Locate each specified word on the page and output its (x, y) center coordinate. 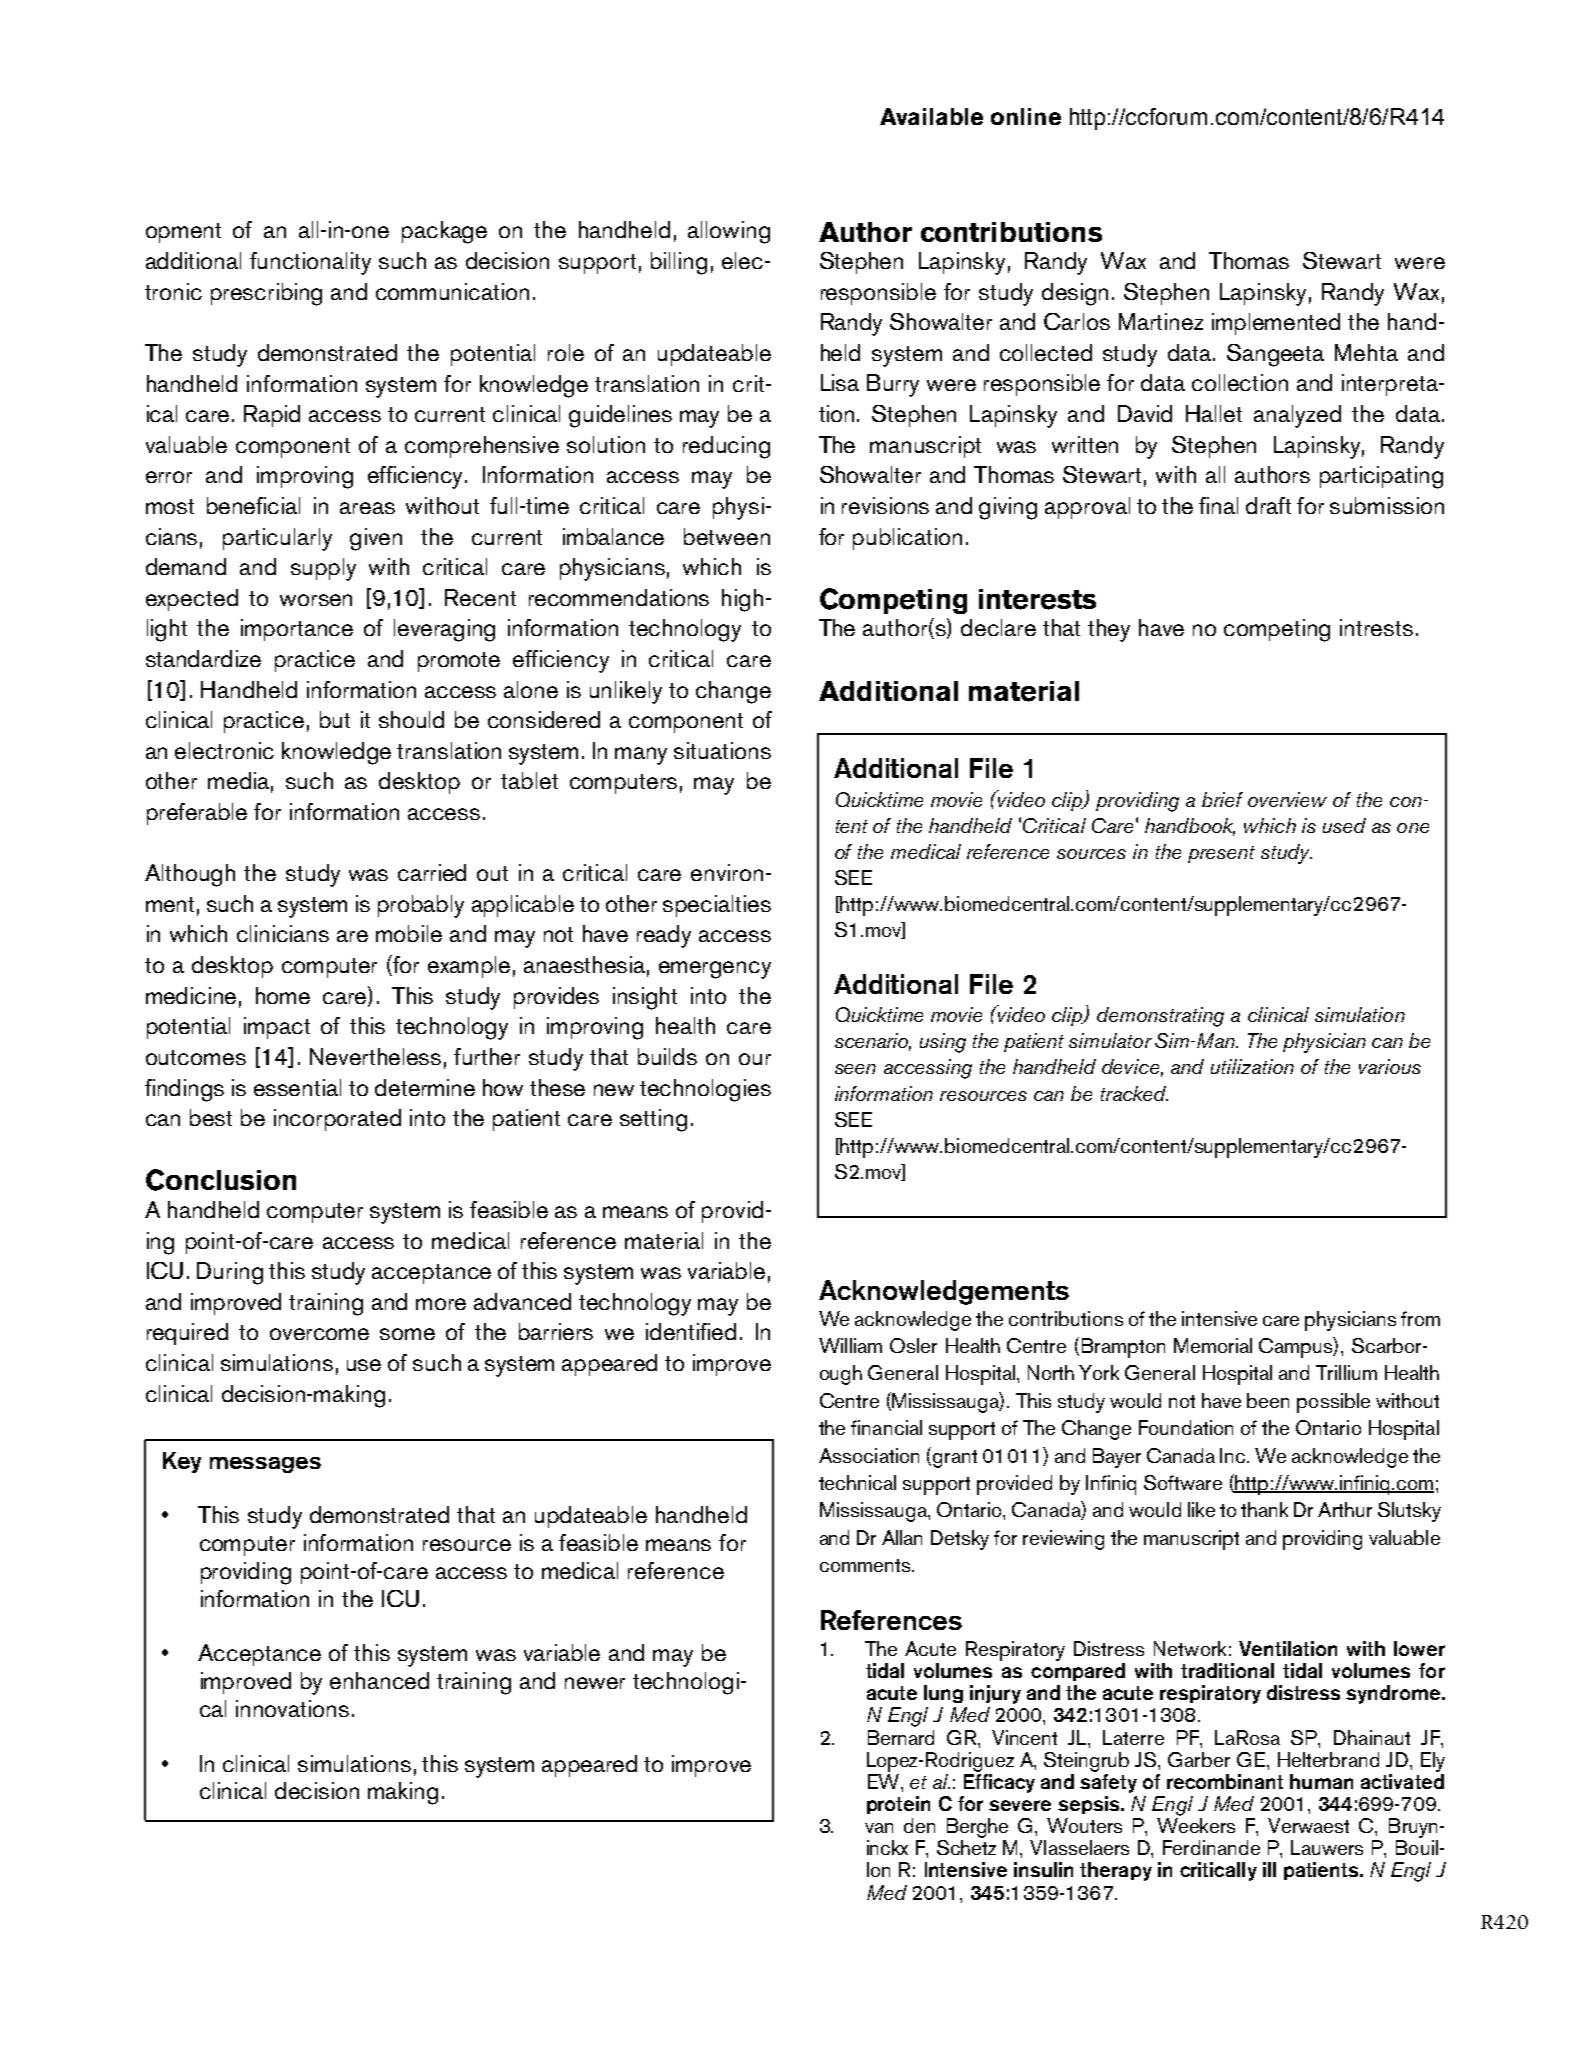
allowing (729, 232)
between (727, 536)
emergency (715, 970)
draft (1268, 505)
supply (323, 569)
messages (265, 1465)
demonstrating (1160, 1017)
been (1268, 1400)
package (444, 232)
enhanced (379, 1680)
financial (886, 1427)
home (283, 995)
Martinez (1161, 321)
